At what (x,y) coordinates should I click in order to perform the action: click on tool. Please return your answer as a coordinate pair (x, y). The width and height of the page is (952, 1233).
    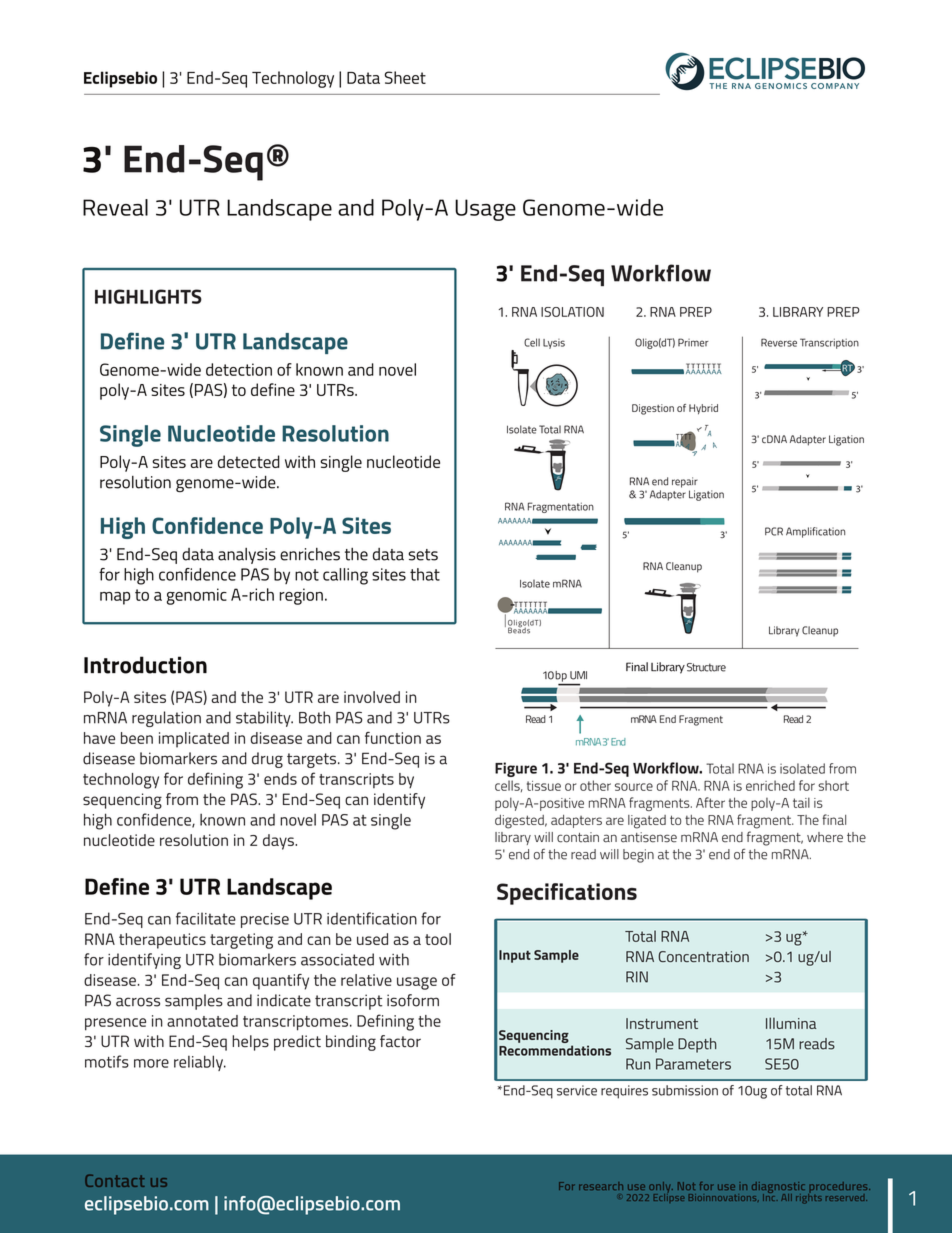
    Looking at the image, I should click on (438, 939).
